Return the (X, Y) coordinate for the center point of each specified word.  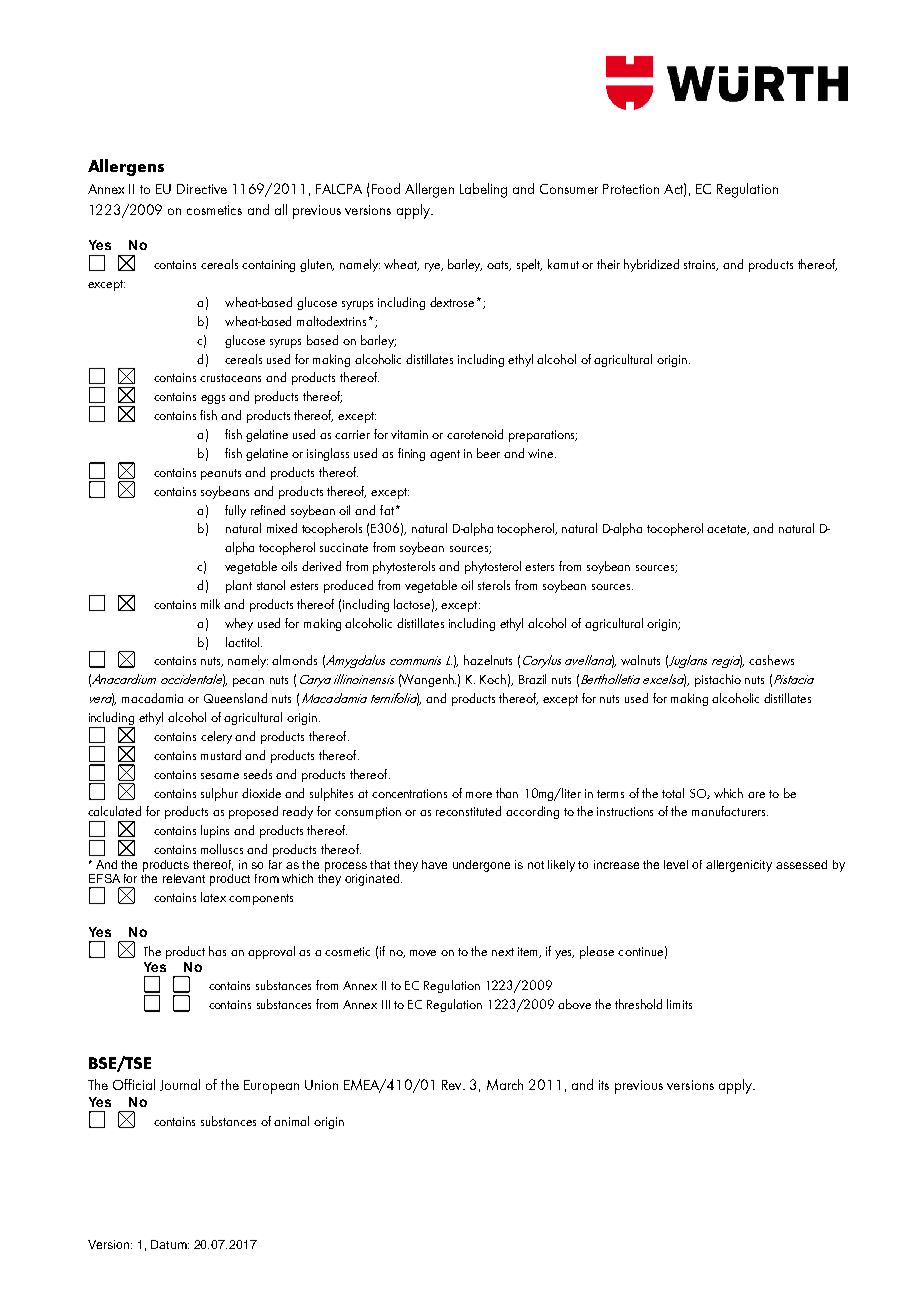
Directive (202, 189)
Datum (170, 1244)
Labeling (483, 190)
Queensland (235, 698)
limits (679, 1004)
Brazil (532, 679)
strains (701, 265)
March (505, 1084)
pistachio (718, 680)
